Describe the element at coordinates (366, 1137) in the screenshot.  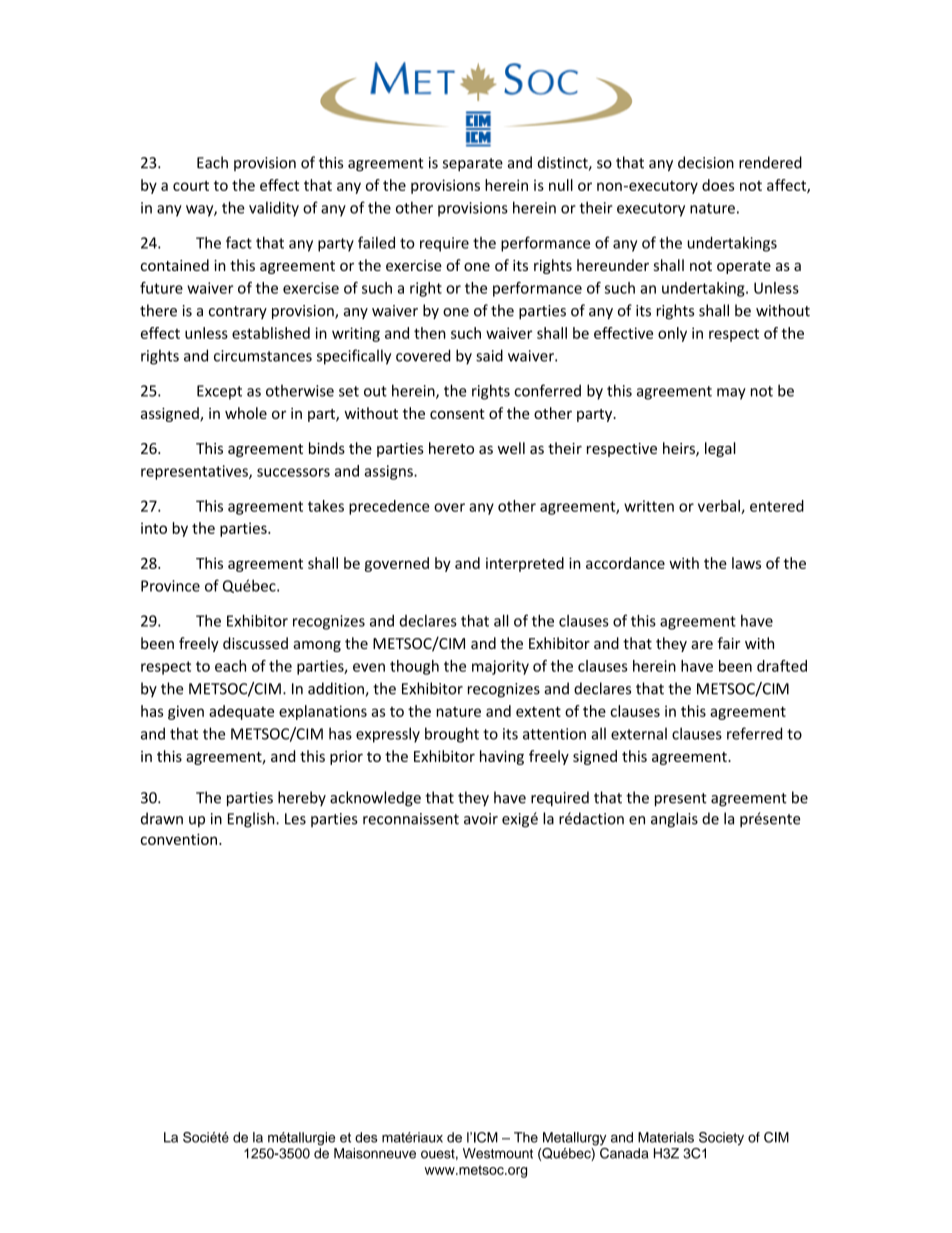
I see `des` at that location.
